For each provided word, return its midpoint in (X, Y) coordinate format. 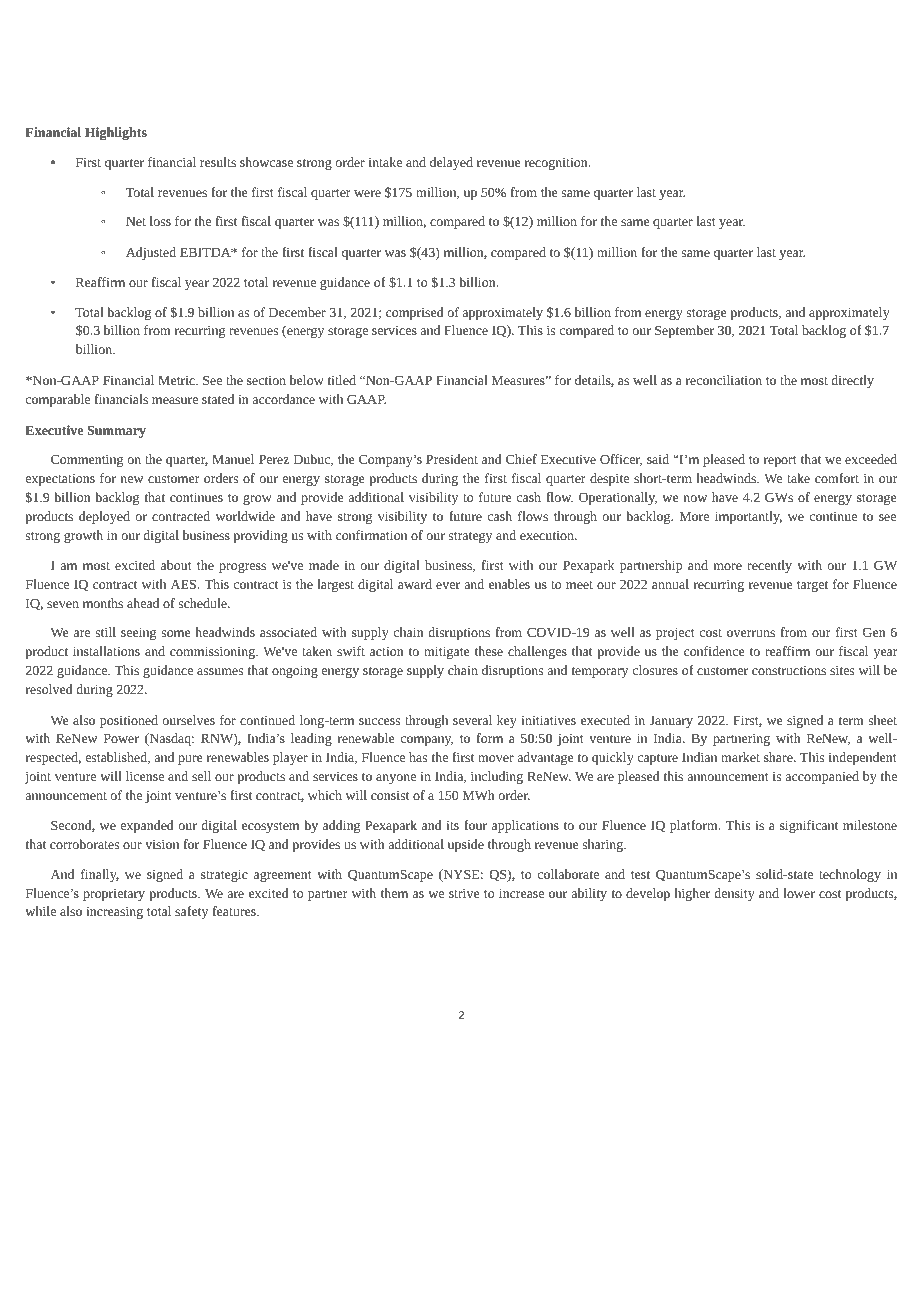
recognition (557, 164)
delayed (451, 163)
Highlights (116, 133)
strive (464, 893)
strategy (470, 537)
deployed (104, 517)
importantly (748, 517)
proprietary (114, 895)
